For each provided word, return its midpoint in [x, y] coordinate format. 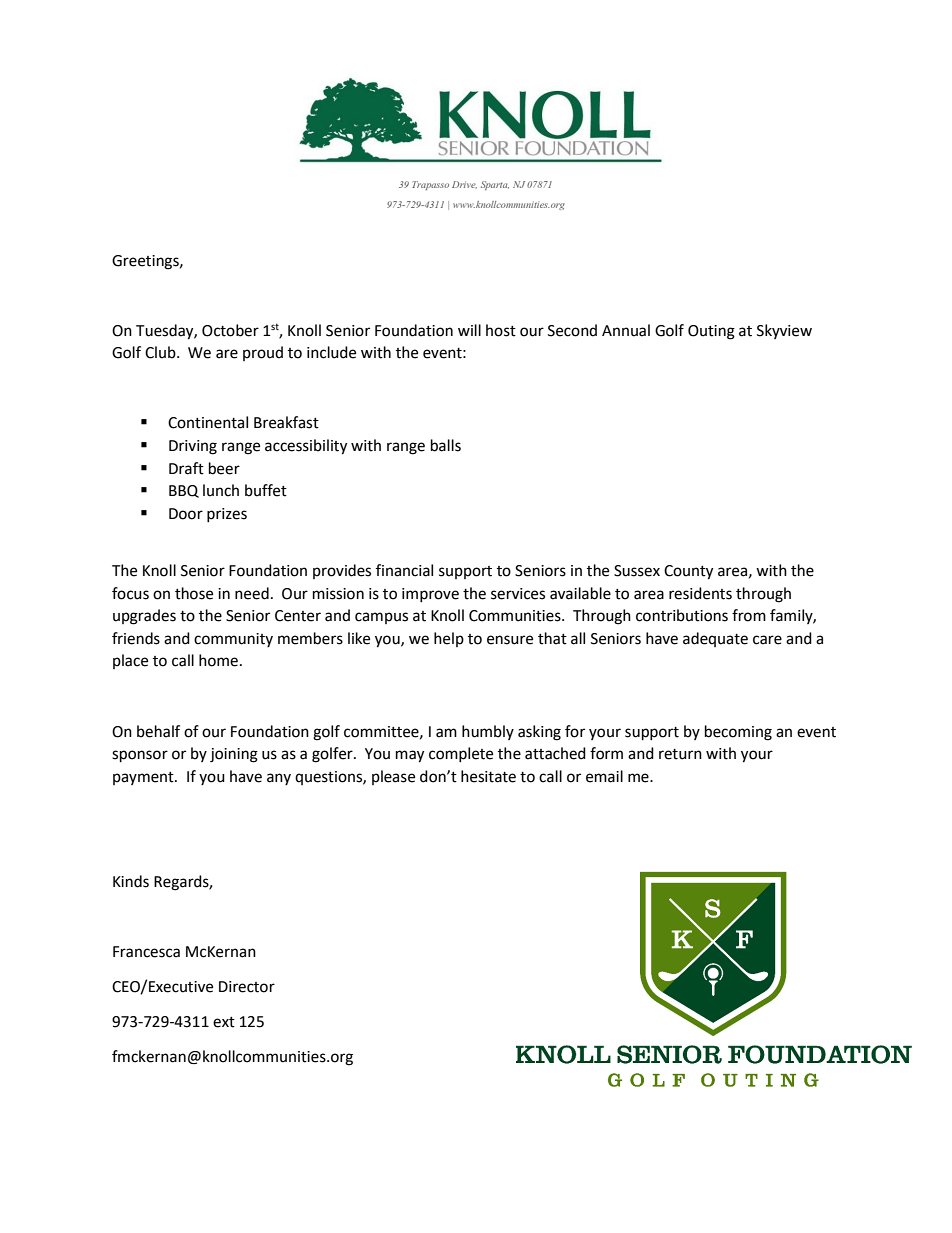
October [230, 330]
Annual [626, 330]
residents [700, 593]
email [604, 776]
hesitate [488, 776]
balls [446, 445]
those [194, 593]
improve [430, 595]
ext [224, 1022]
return [680, 754]
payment [144, 778]
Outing [711, 332]
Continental [208, 422]
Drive [464, 185]
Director [247, 987]
